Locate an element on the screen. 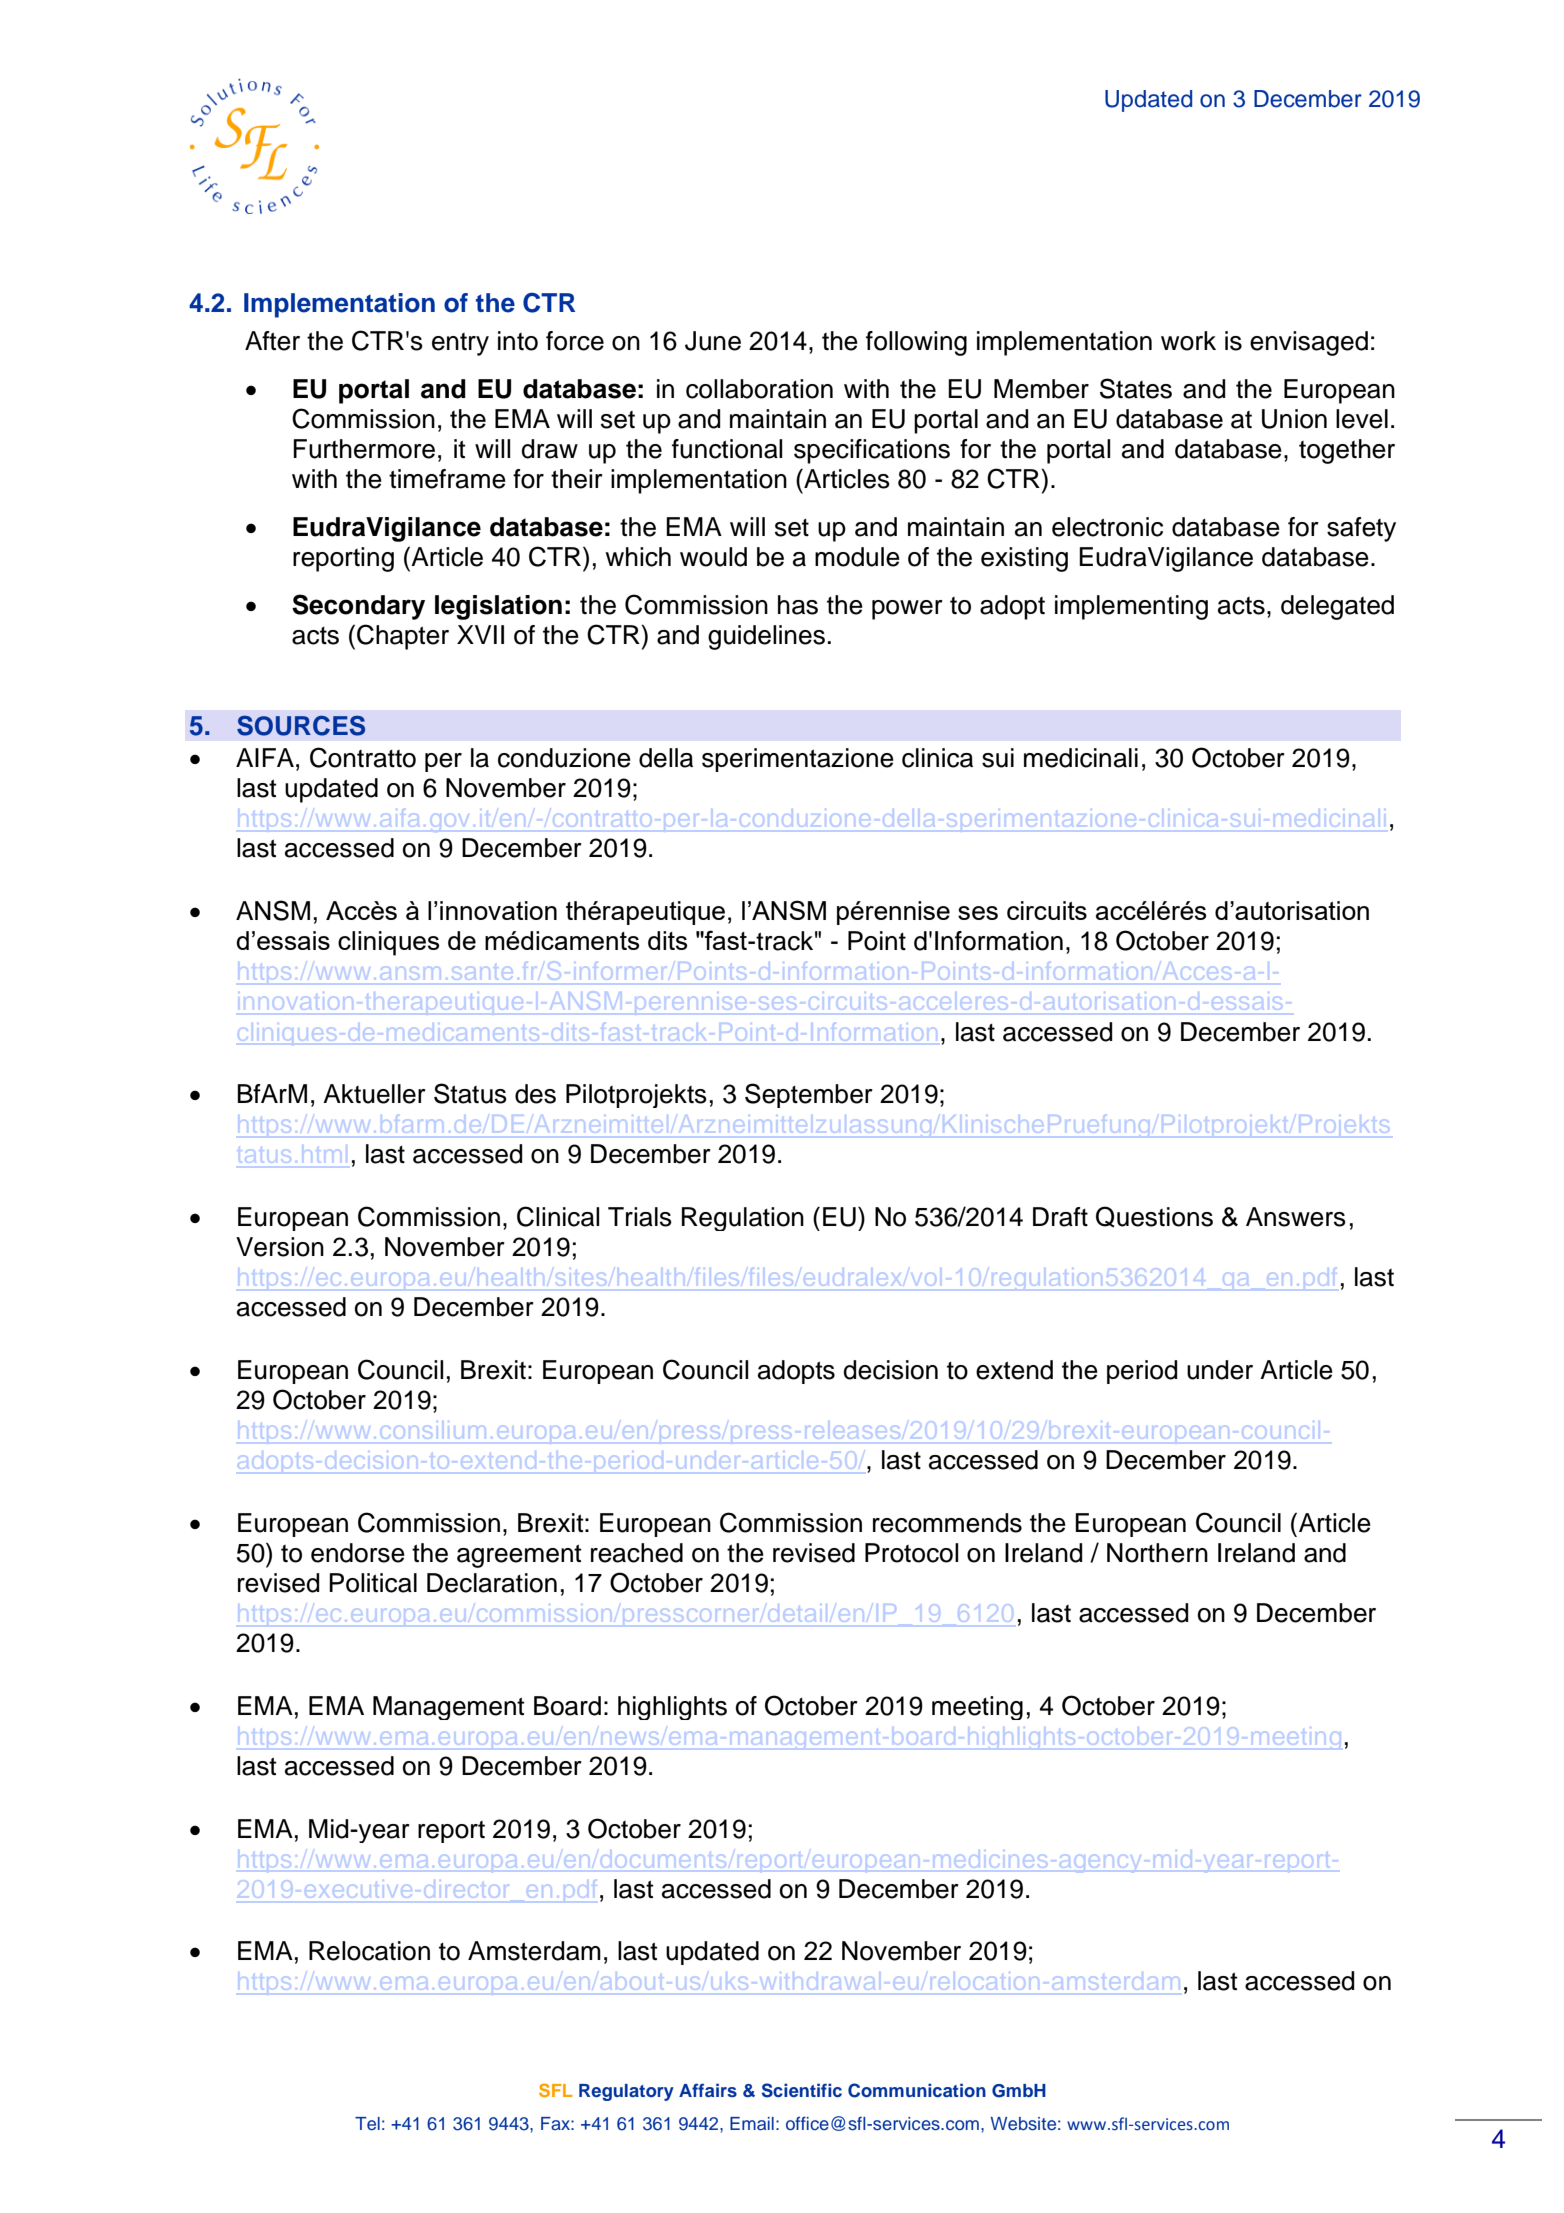 The image size is (1564, 2213). endorse is located at coordinates (358, 1553).
